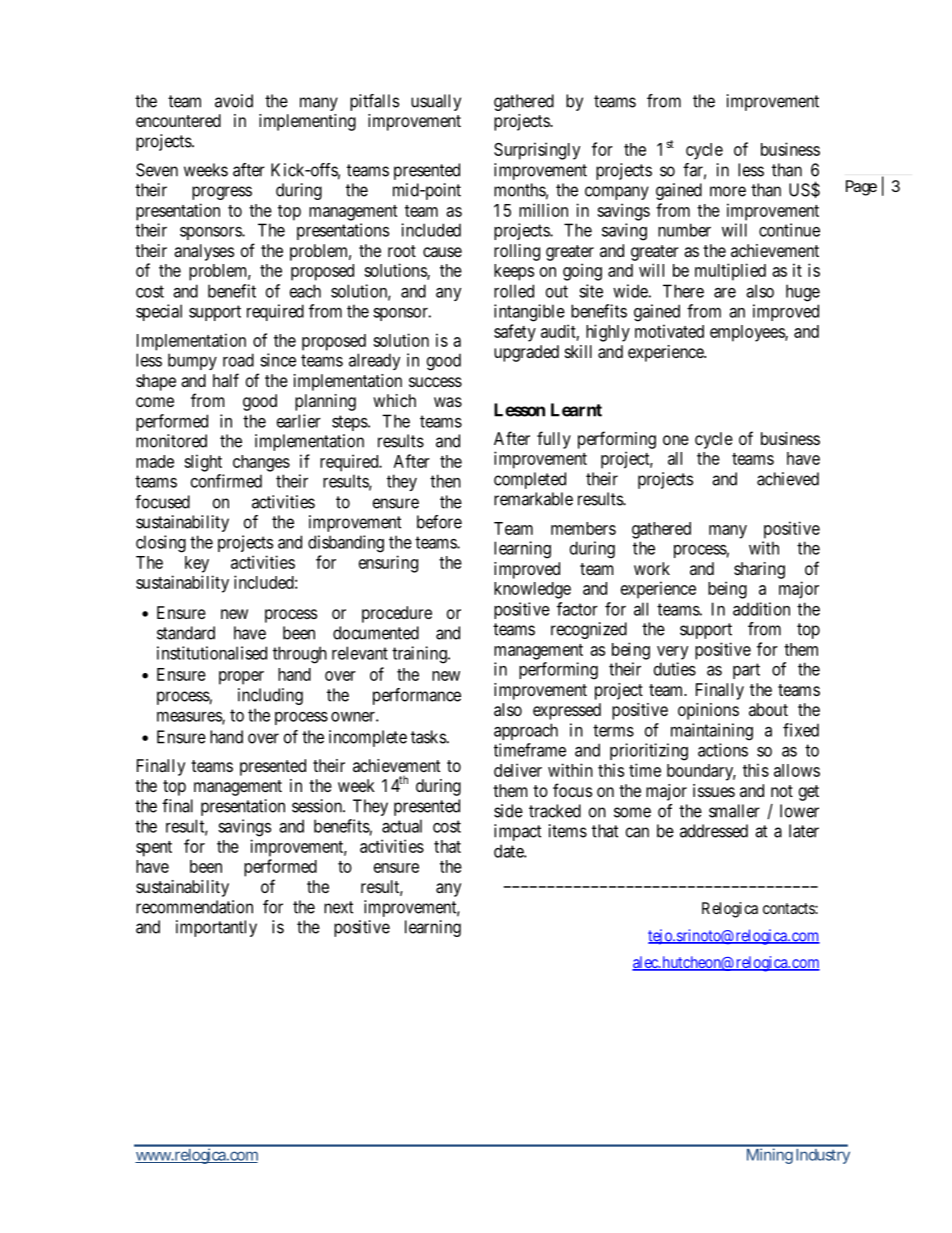  What do you see at coordinates (537, 151) in the screenshot?
I see `Surprisingly` at bounding box center [537, 151].
